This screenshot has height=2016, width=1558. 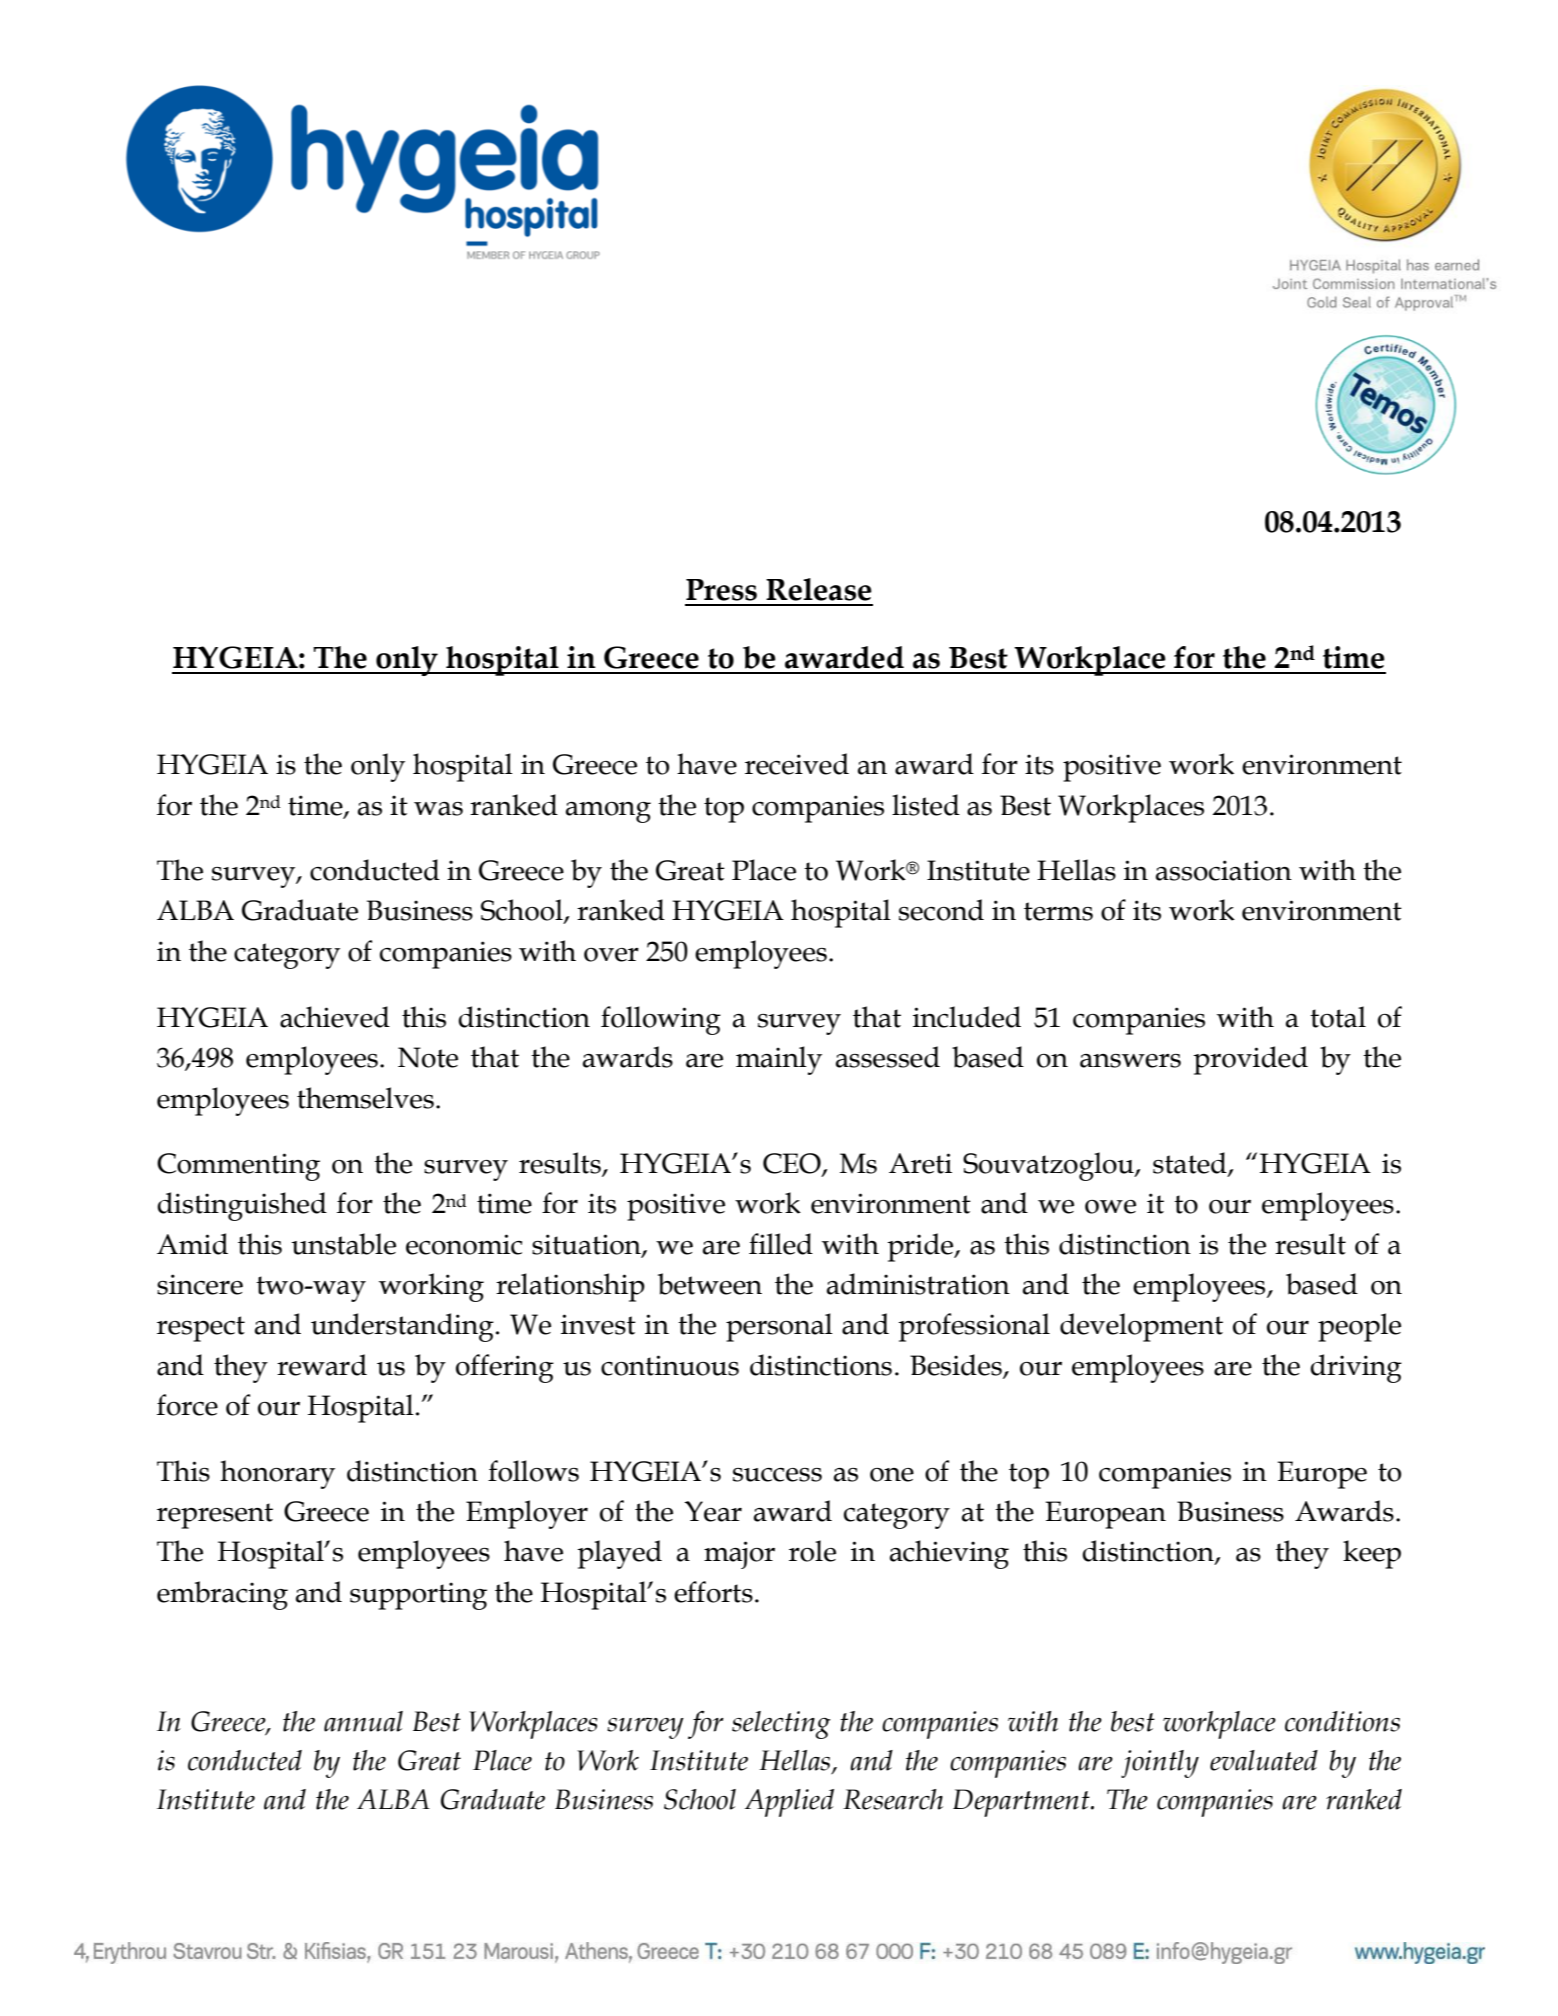 I want to click on provided, so click(x=1250, y=1060).
